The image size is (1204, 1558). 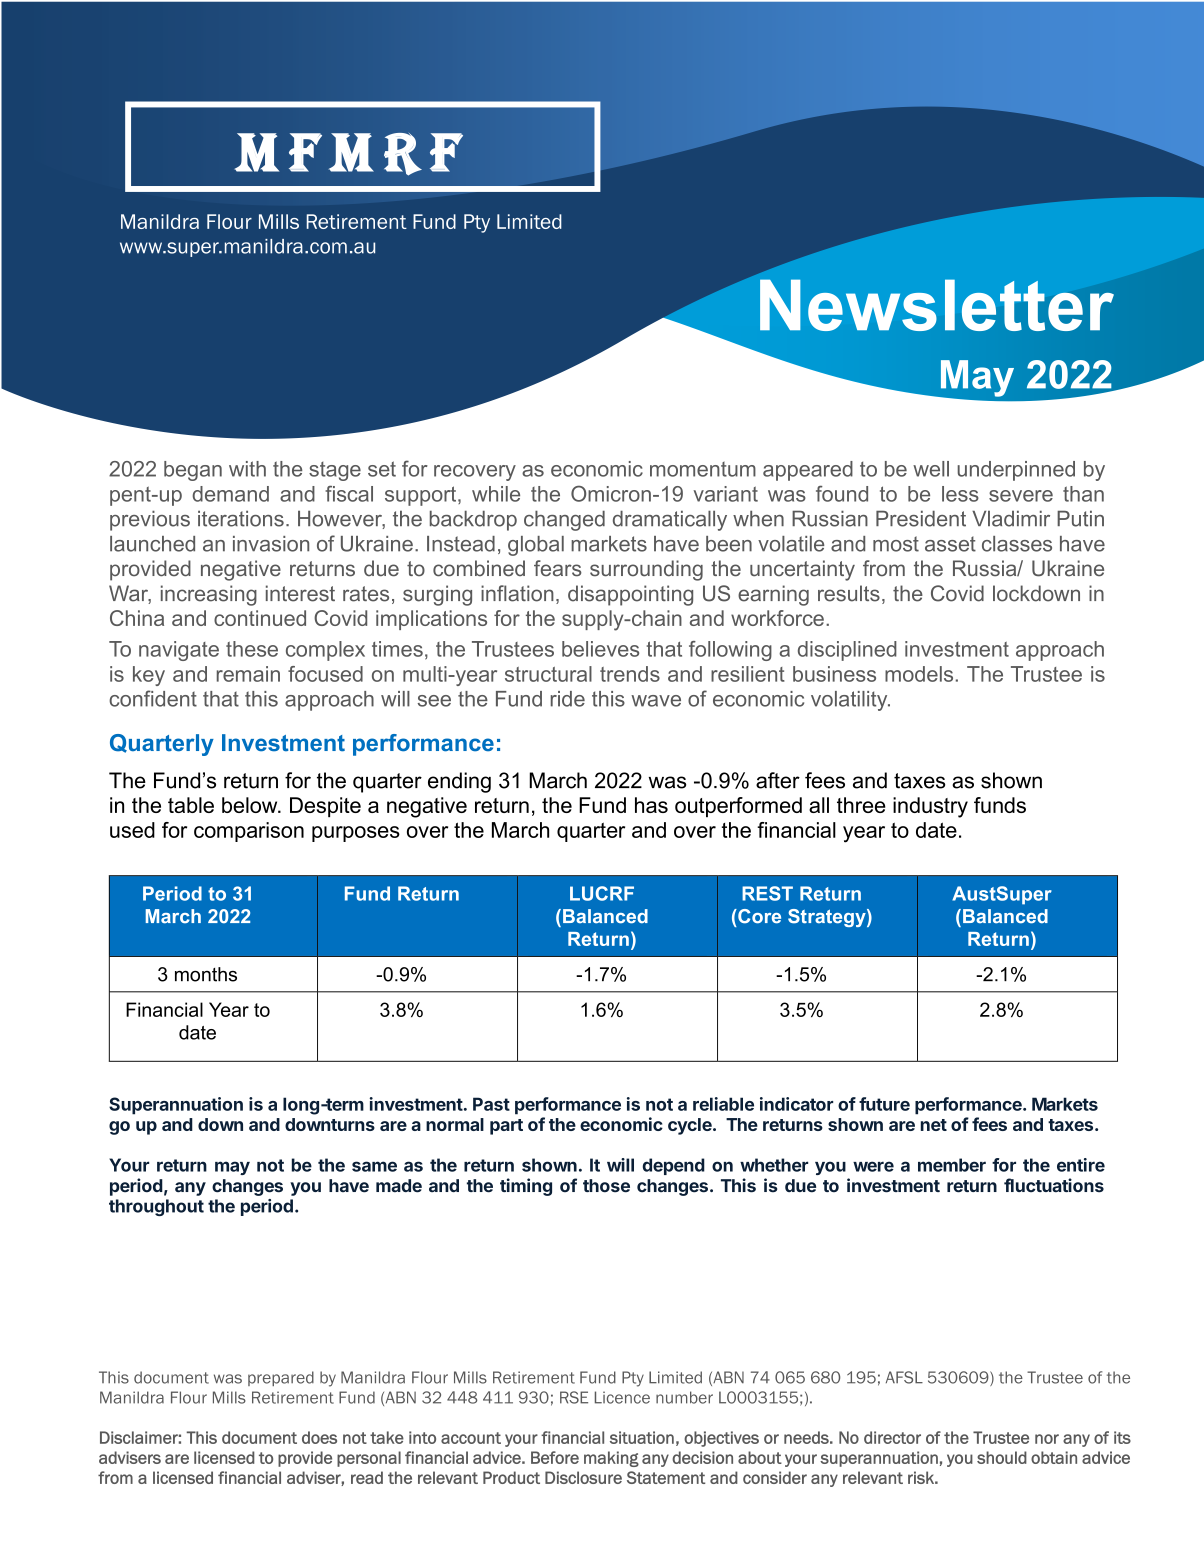 What do you see at coordinates (249, 832) in the image?
I see `comparison` at bounding box center [249, 832].
